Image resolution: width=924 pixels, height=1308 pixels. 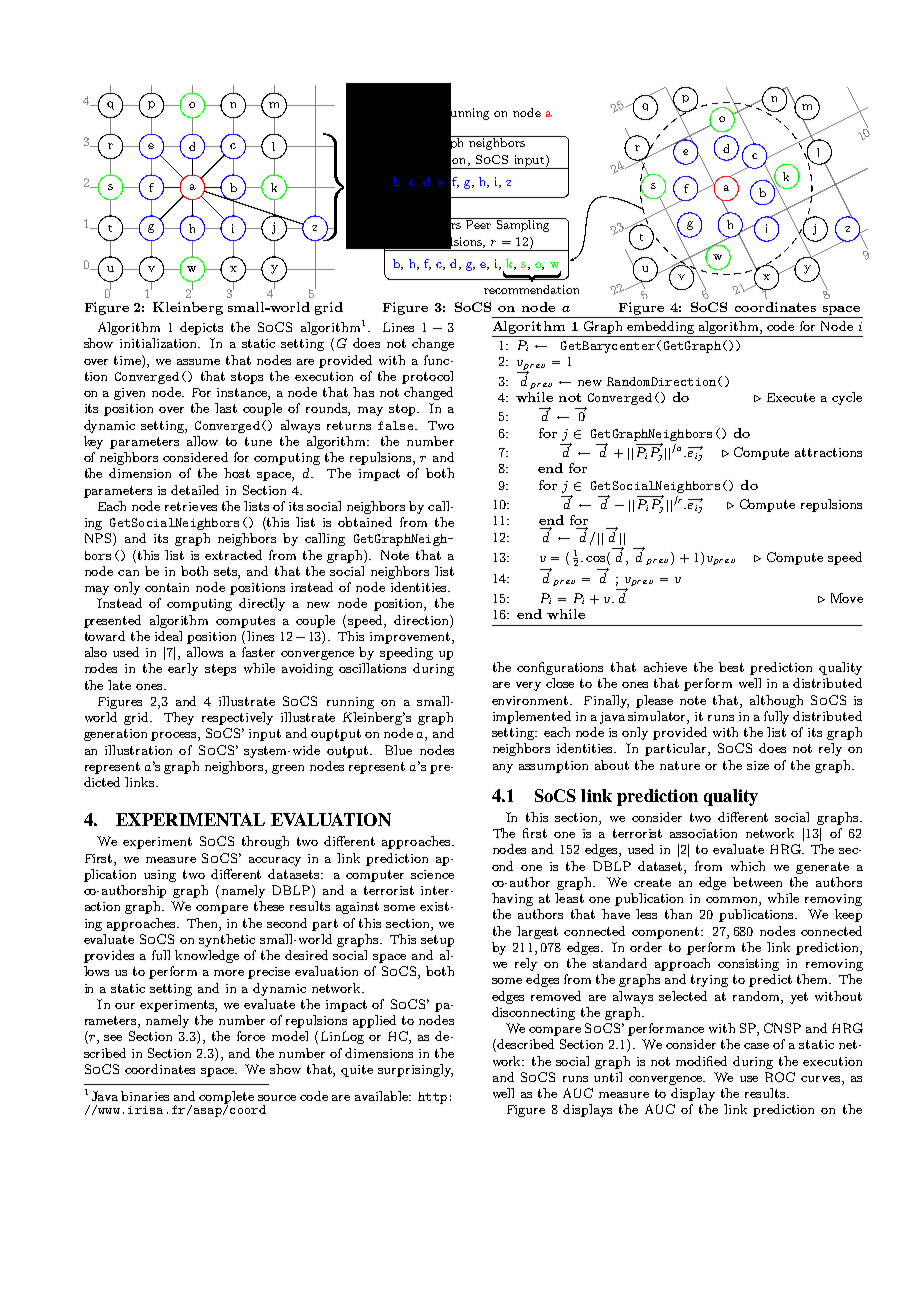 What do you see at coordinates (776, 701) in the screenshot?
I see `although` at bounding box center [776, 701].
